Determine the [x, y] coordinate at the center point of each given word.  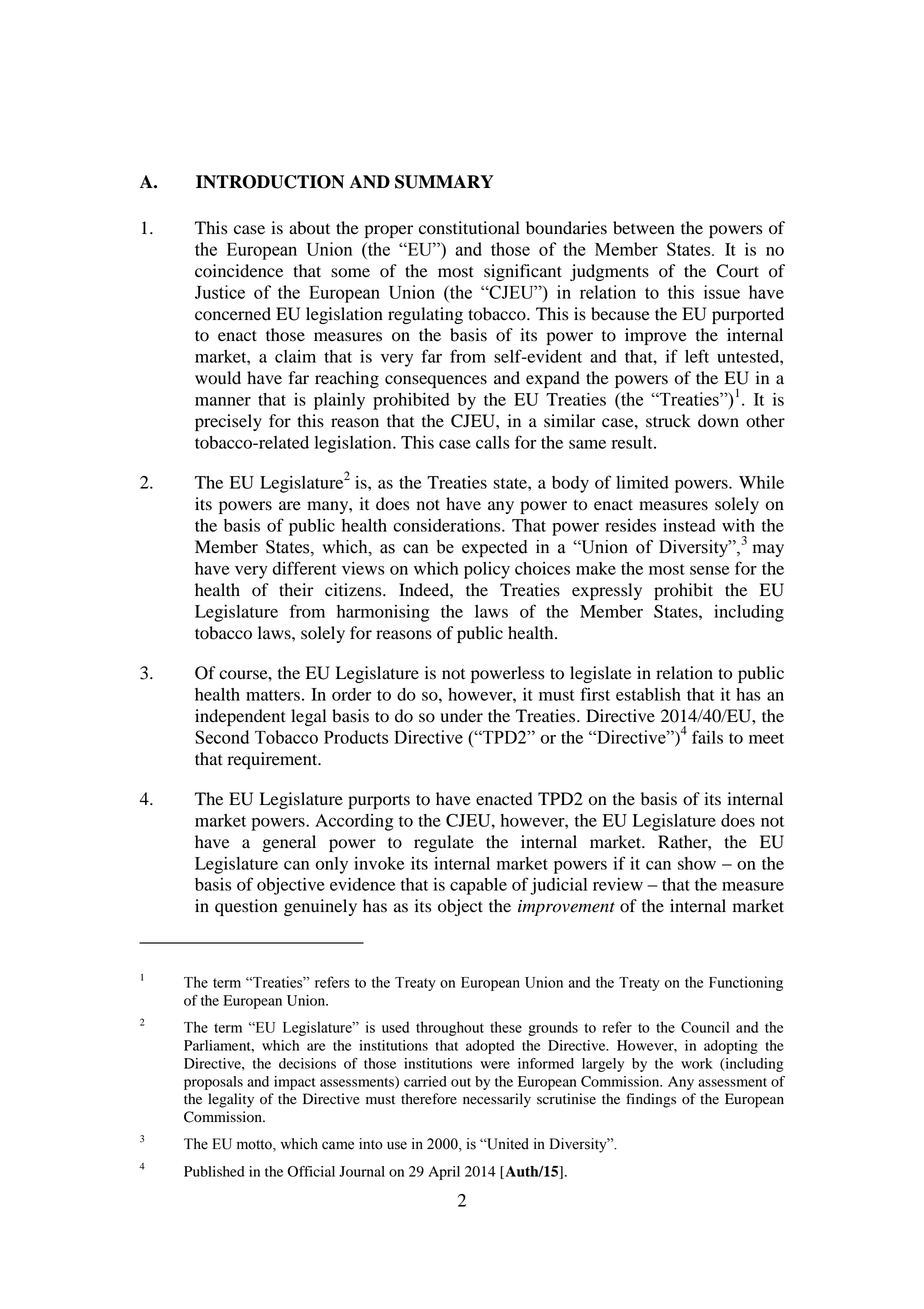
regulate [444, 843]
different [304, 568]
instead [689, 525]
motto [255, 1146]
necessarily [497, 1100]
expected [495, 548]
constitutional [469, 228]
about [309, 228]
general [289, 843]
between [644, 228]
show [697, 863]
